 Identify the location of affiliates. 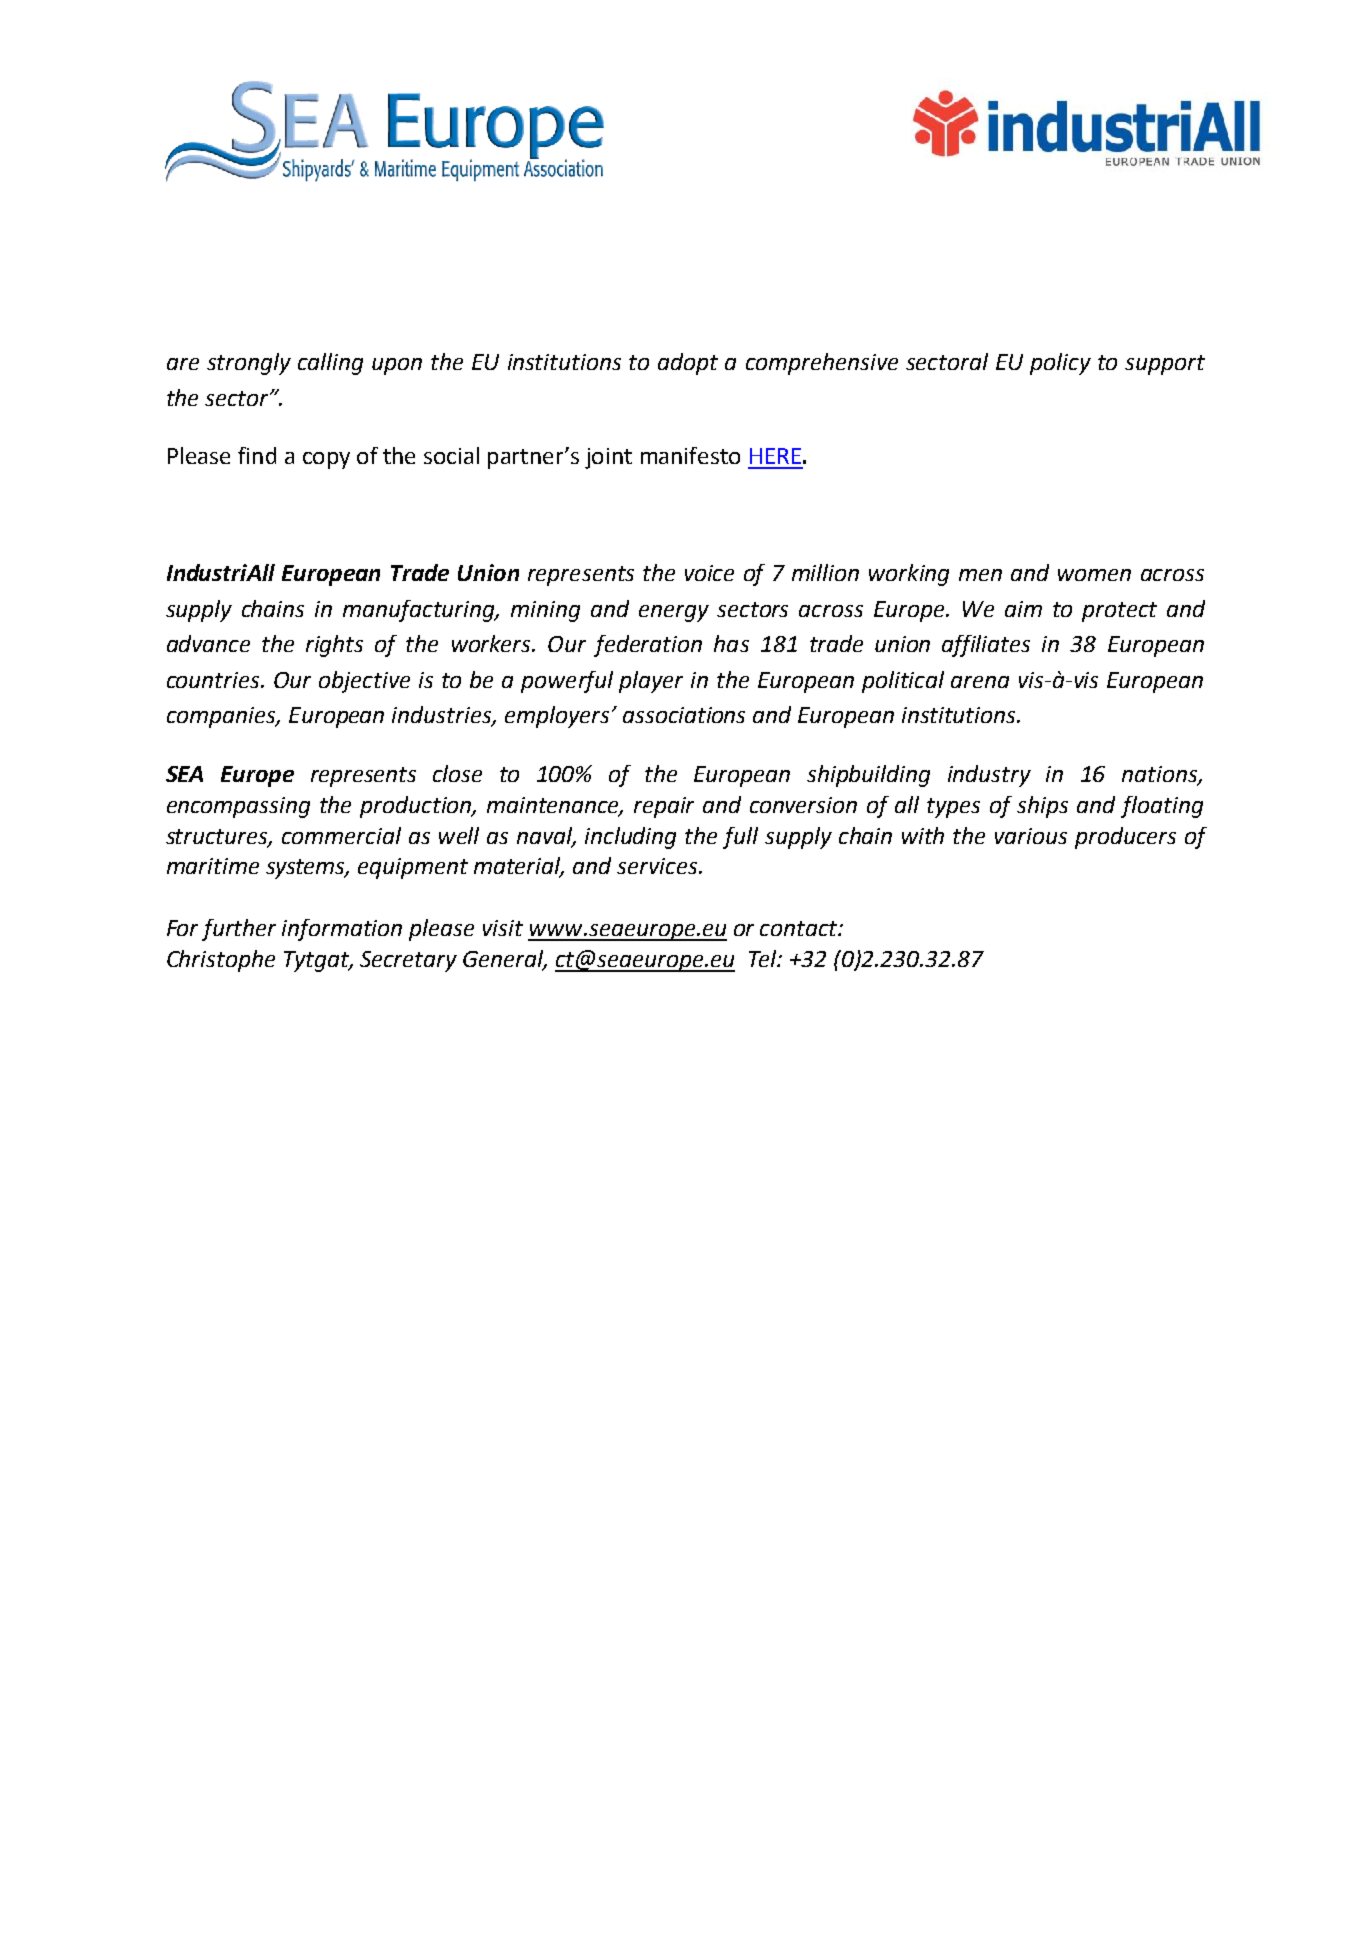
(986, 646).
